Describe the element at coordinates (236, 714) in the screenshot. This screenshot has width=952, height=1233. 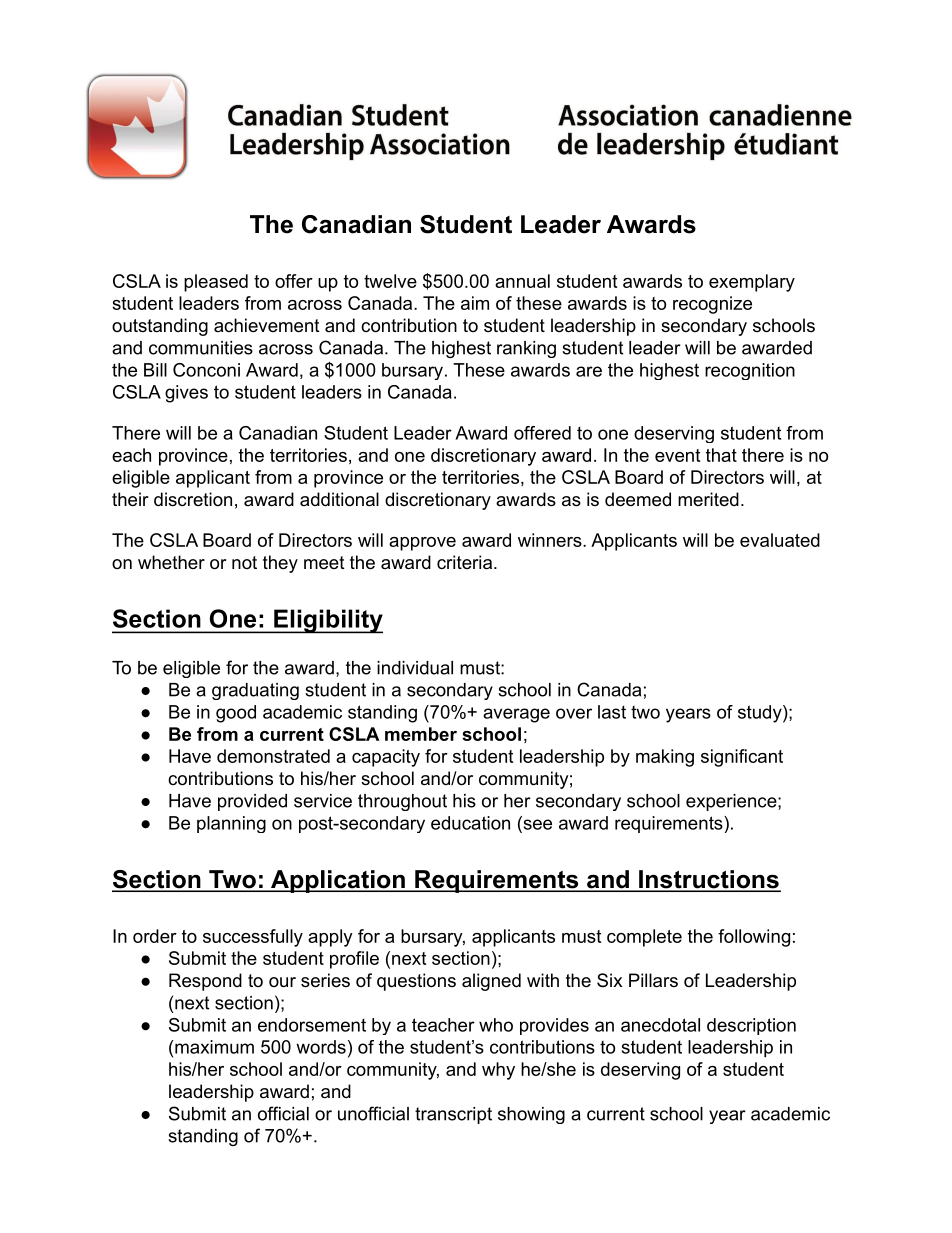
I see `good` at that location.
